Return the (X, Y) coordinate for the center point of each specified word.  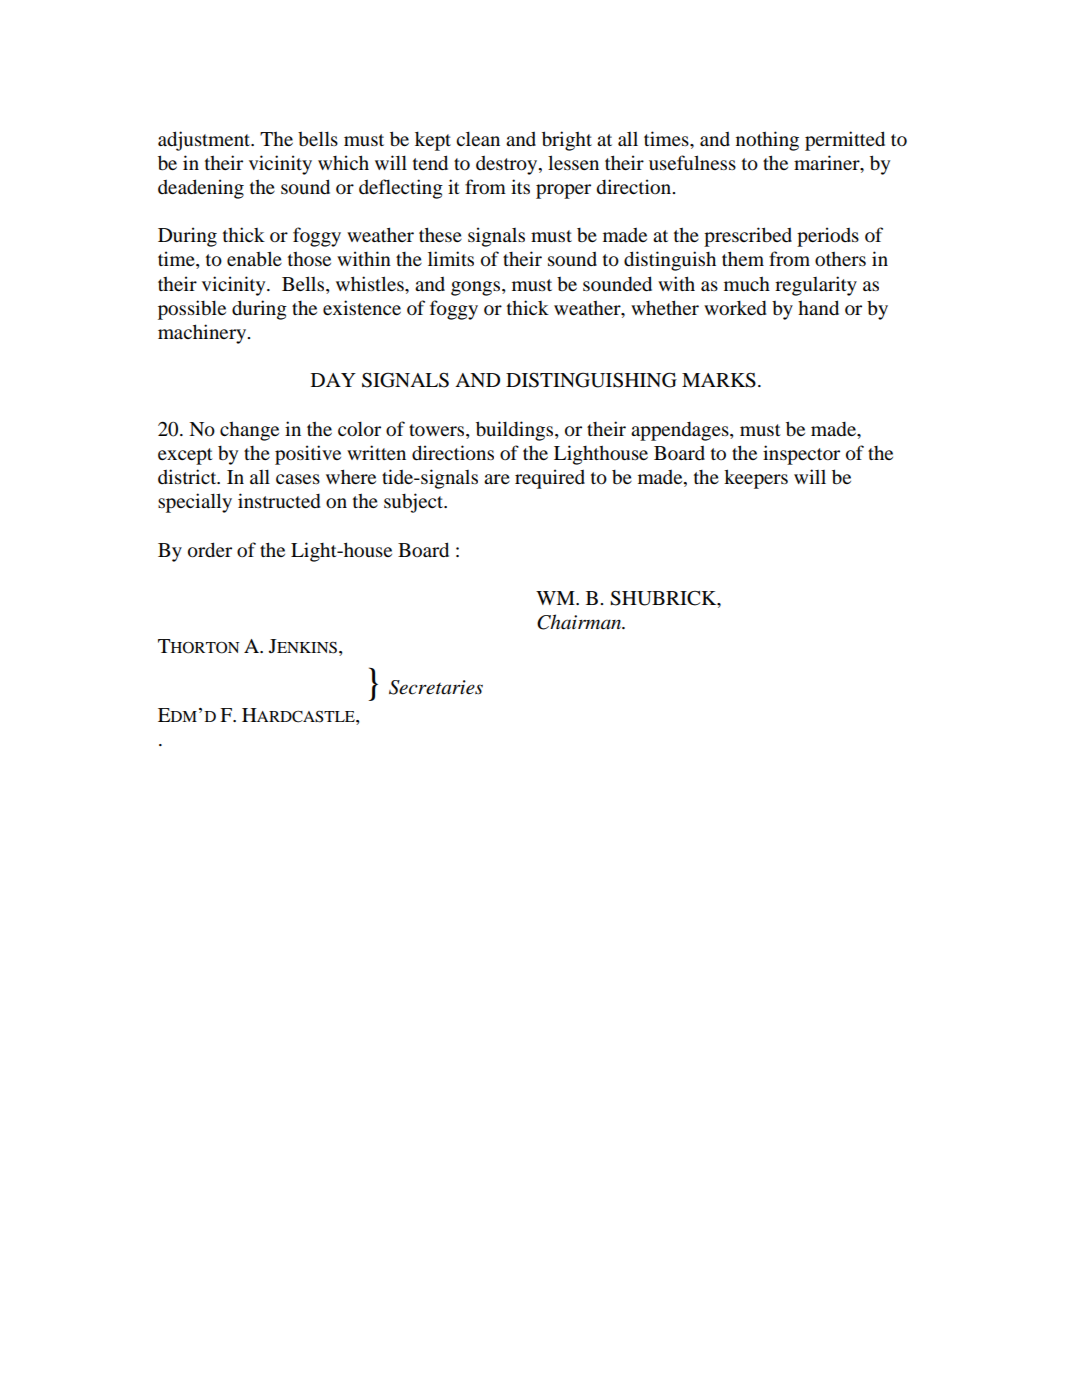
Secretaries (436, 687)
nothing (767, 141)
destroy (508, 165)
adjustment (205, 141)
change (249, 431)
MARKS (719, 380)
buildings (516, 431)
